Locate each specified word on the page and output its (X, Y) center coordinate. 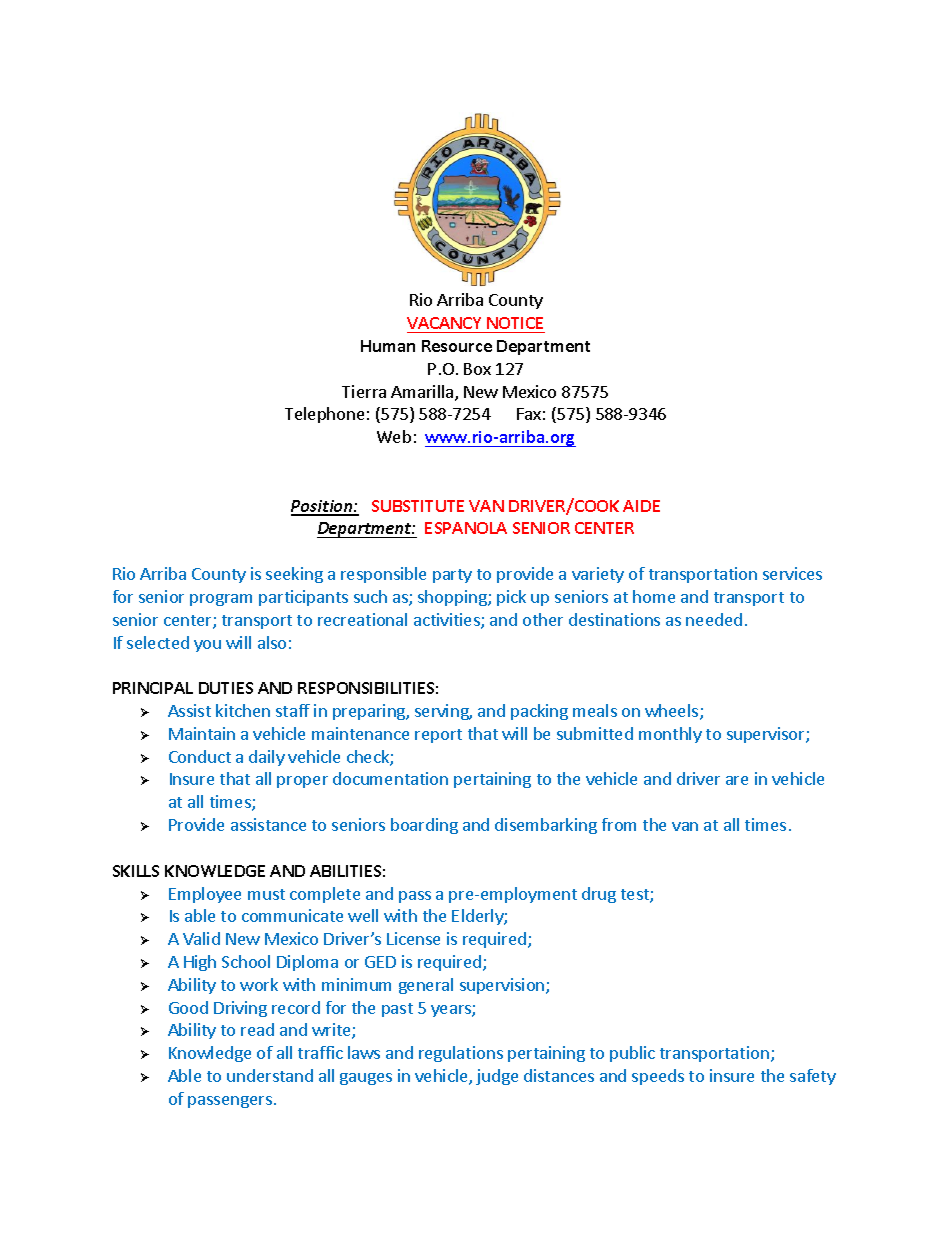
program (221, 600)
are (737, 780)
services (792, 573)
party (452, 576)
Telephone (324, 415)
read (257, 1029)
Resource (457, 346)
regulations (461, 1054)
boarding (424, 826)
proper (302, 782)
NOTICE (515, 323)
